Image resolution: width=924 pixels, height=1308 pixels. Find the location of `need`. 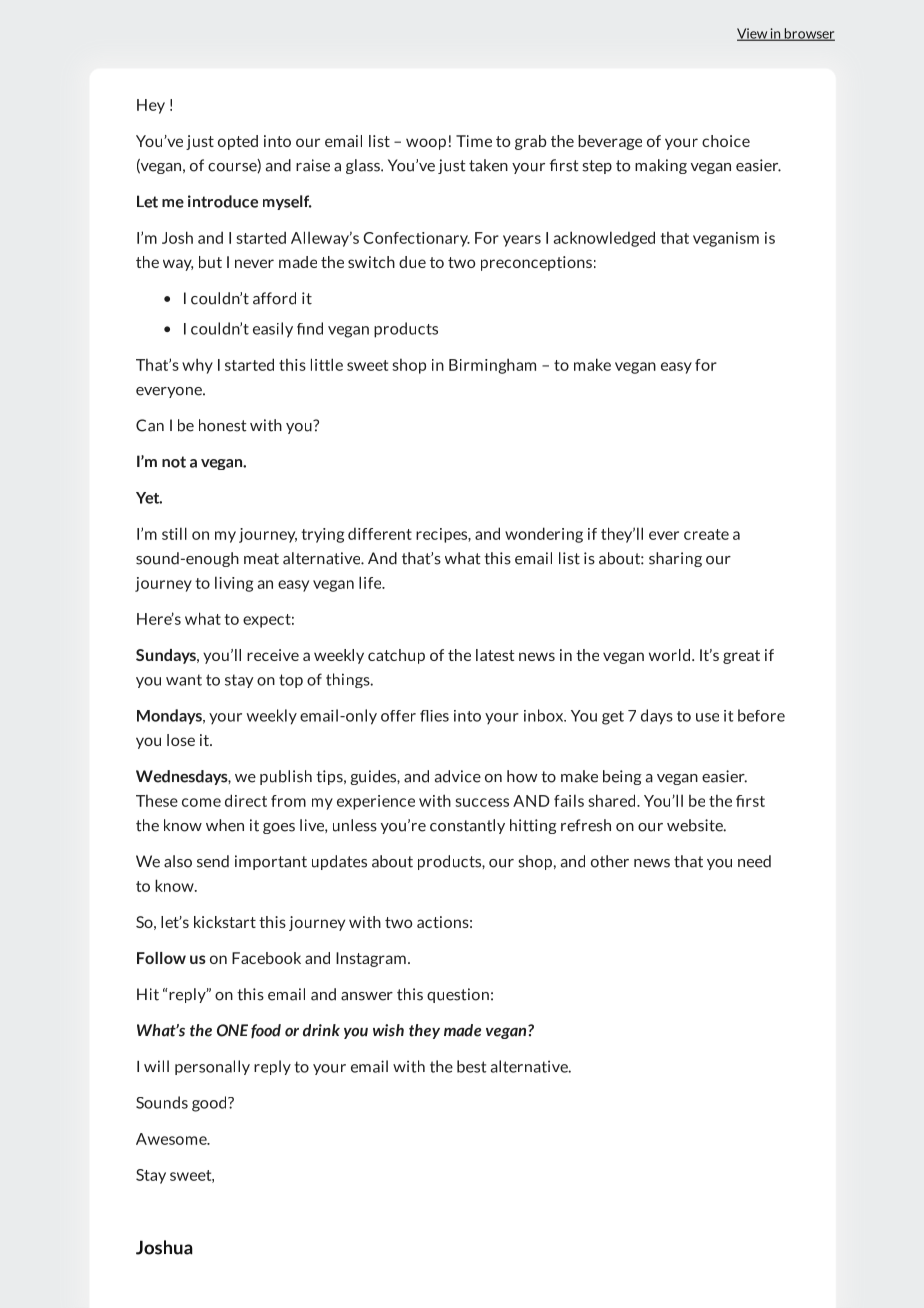

need is located at coordinates (754, 861).
